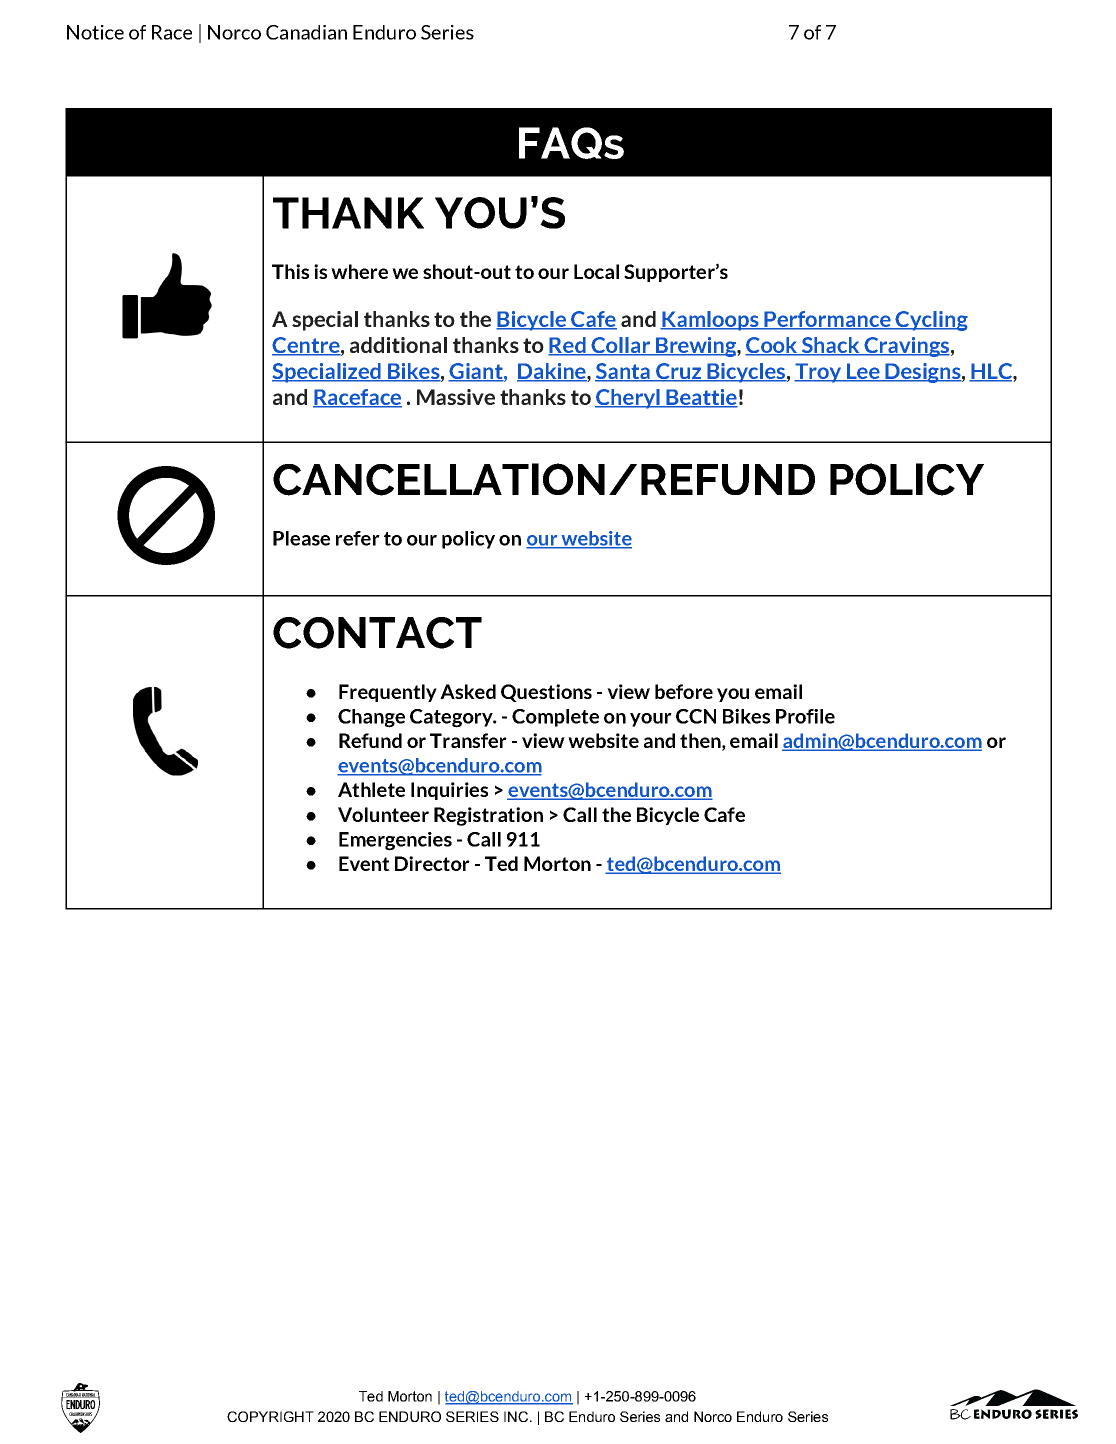 Image resolution: width=1116 pixels, height=1444 pixels. I want to click on Performance, so click(827, 320).
